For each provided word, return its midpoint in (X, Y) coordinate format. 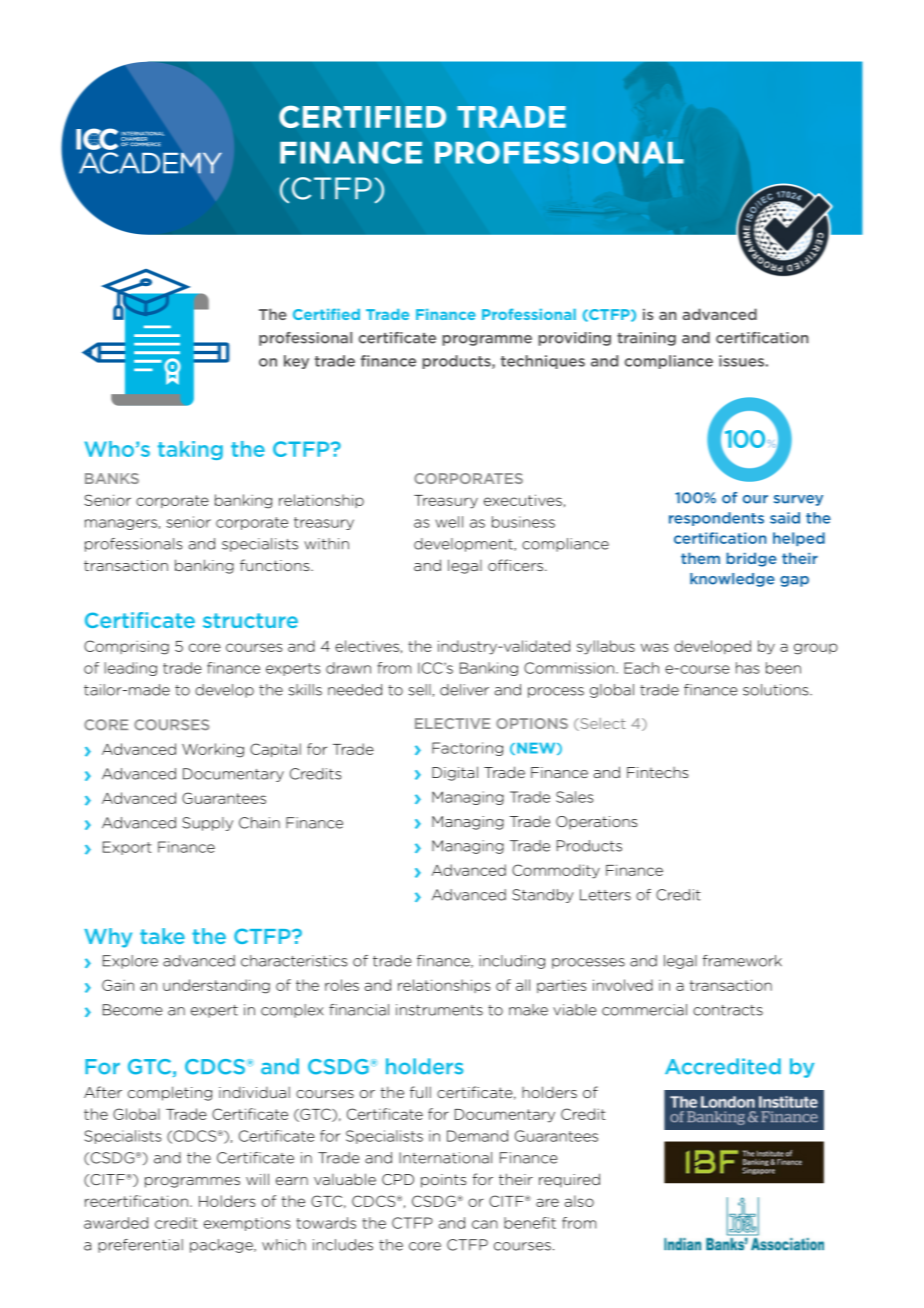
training (646, 339)
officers (517, 565)
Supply (207, 824)
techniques (543, 362)
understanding (216, 986)
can (485, 1224)
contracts (728, 1010)
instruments (439, 1010)
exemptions (247, 1224)
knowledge (732, 580)
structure (250, 620)
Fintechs (657, 772)
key (296, 362)
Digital (455, 773)
